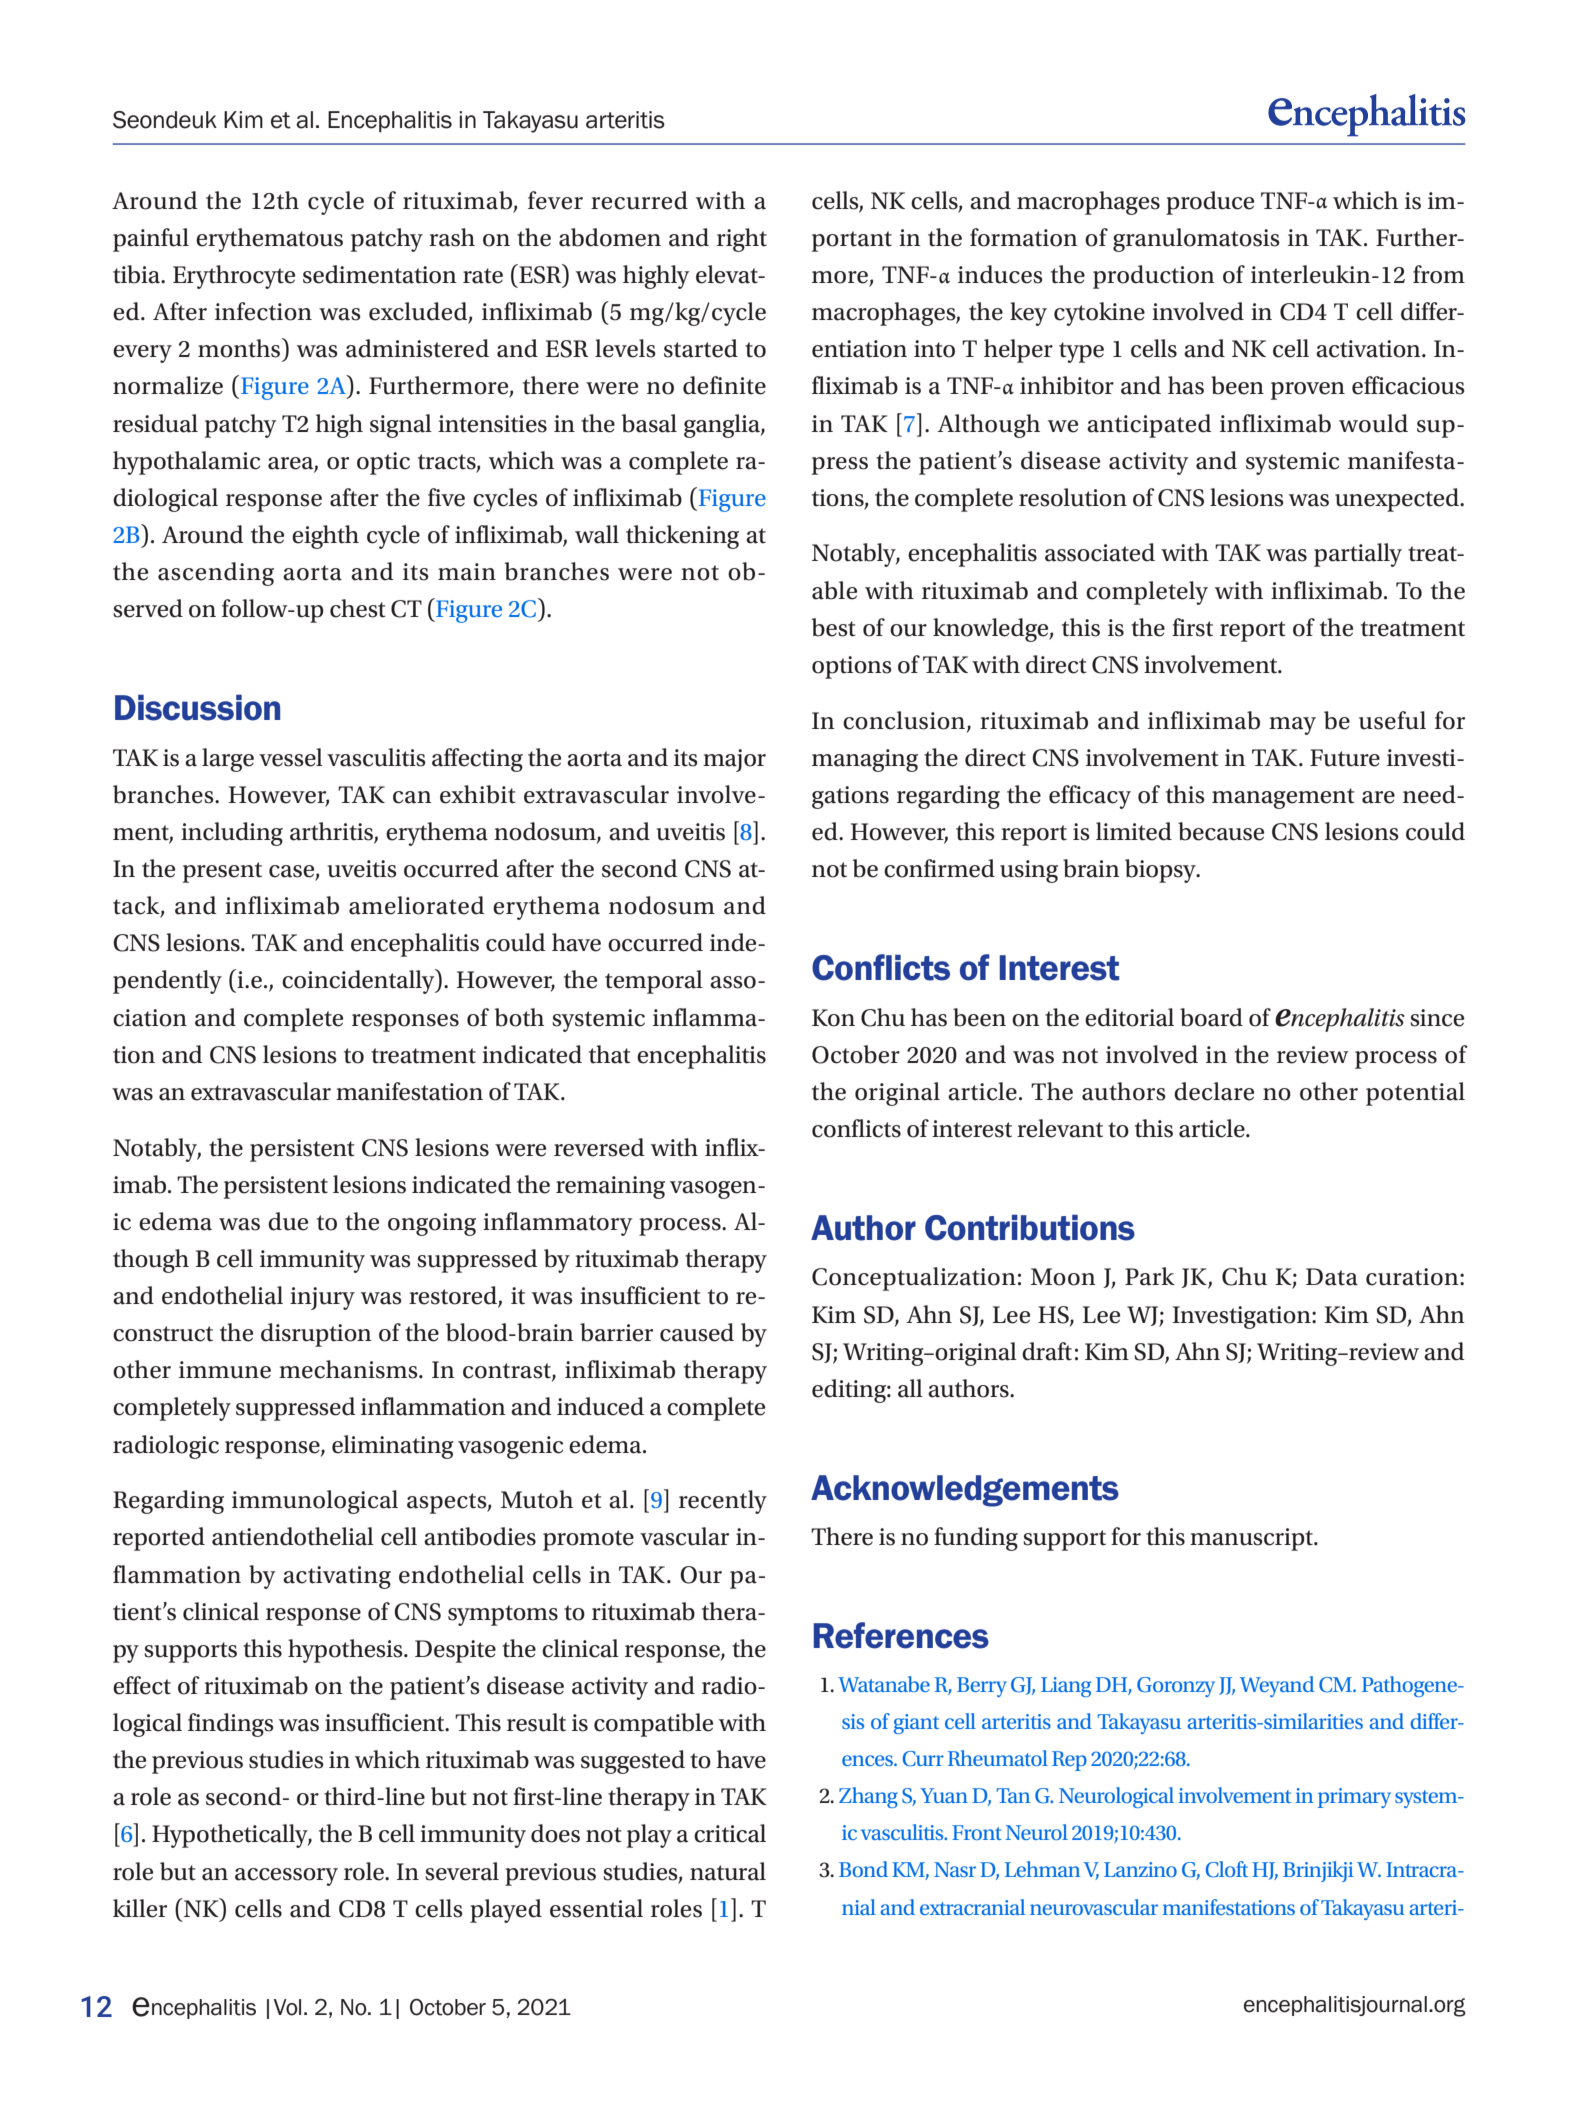  What do you see at coordinates (723, 1502) in the screenshot?
I see `recently` at bounding box center [723, 1502].
